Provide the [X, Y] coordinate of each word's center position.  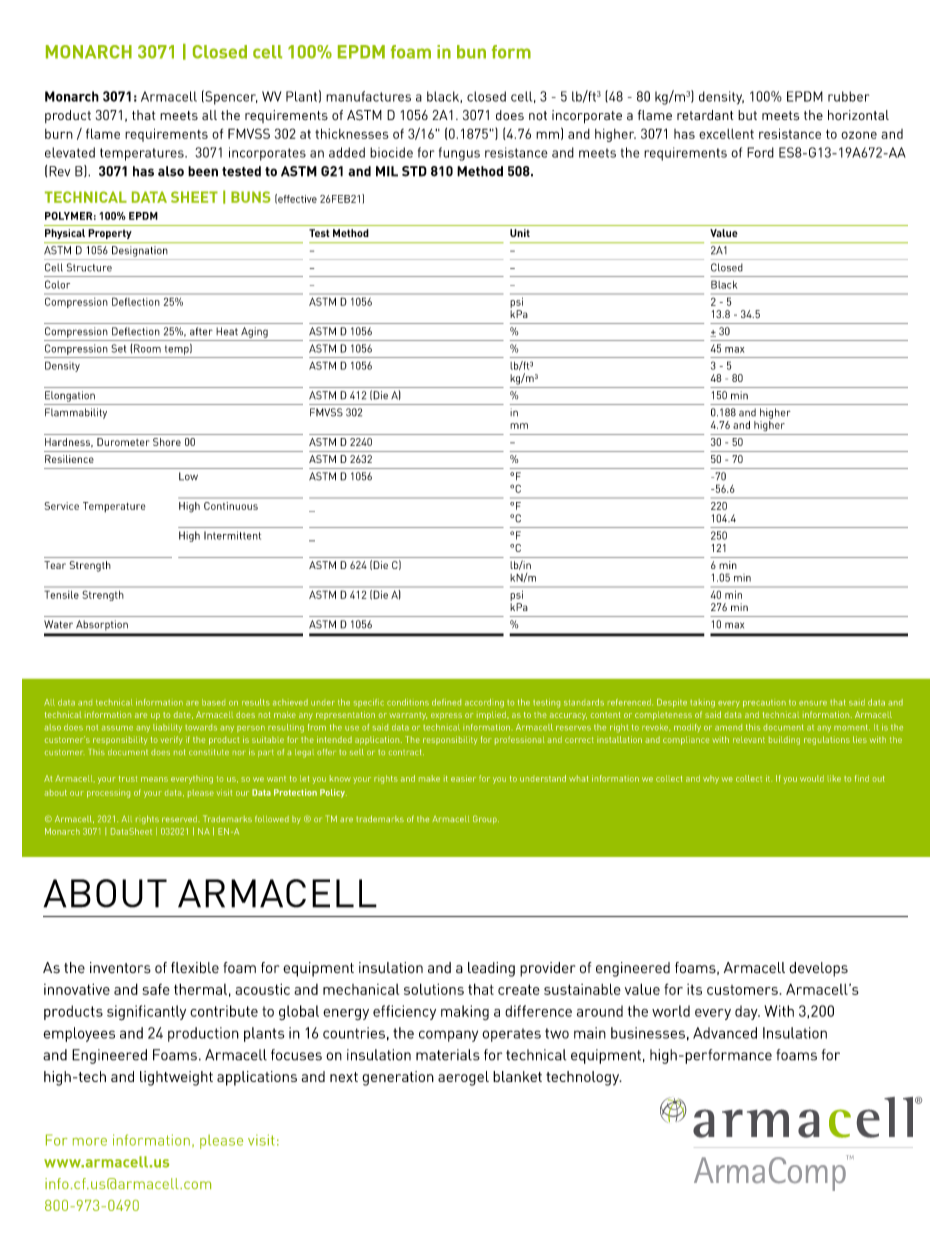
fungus [459, 154]
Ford [760, 152]
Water [58, 624]
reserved [180, 819]
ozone [859, 135]
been [203, 171]
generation [398, 1078]
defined [446, 702]
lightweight [176, 1078]
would [812, 778]
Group [486, 819]
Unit [520, 233]
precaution [764, 704]
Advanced [725, 1033]
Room [147, 348]
